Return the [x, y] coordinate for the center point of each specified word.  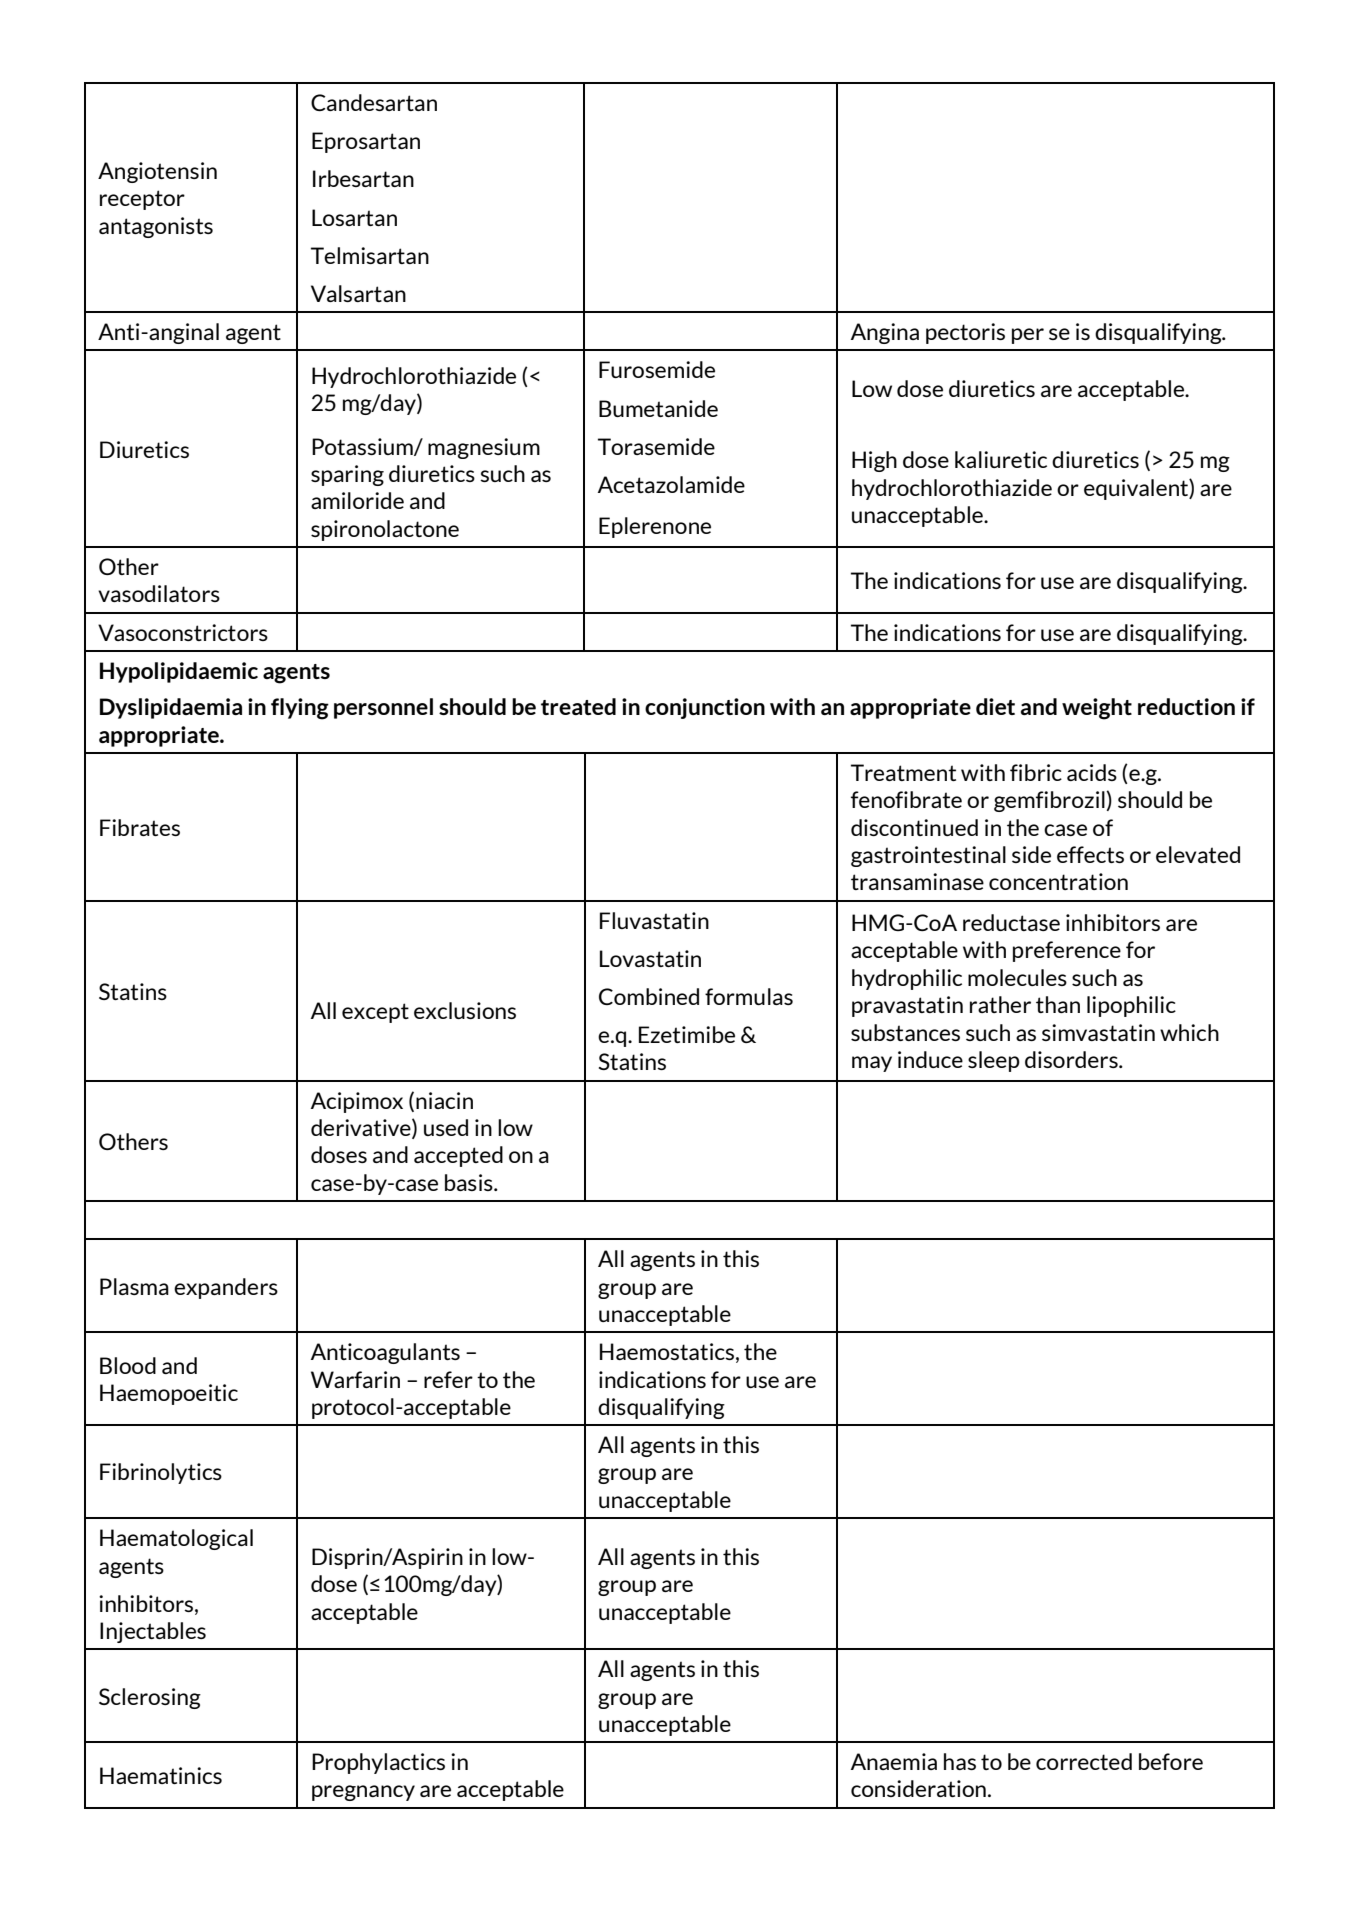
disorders [1072, 1059]
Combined [649, 996]
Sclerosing [150, 1698]
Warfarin [355, 1379]
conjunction [705, 708]
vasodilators [159, 593]
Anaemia [894, 1761]
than [1058, 1004]
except [375, 1013]
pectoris [965, 333]
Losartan [354, 217]
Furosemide [657, 369]
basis [470, 1182]
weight [1097, 709]
